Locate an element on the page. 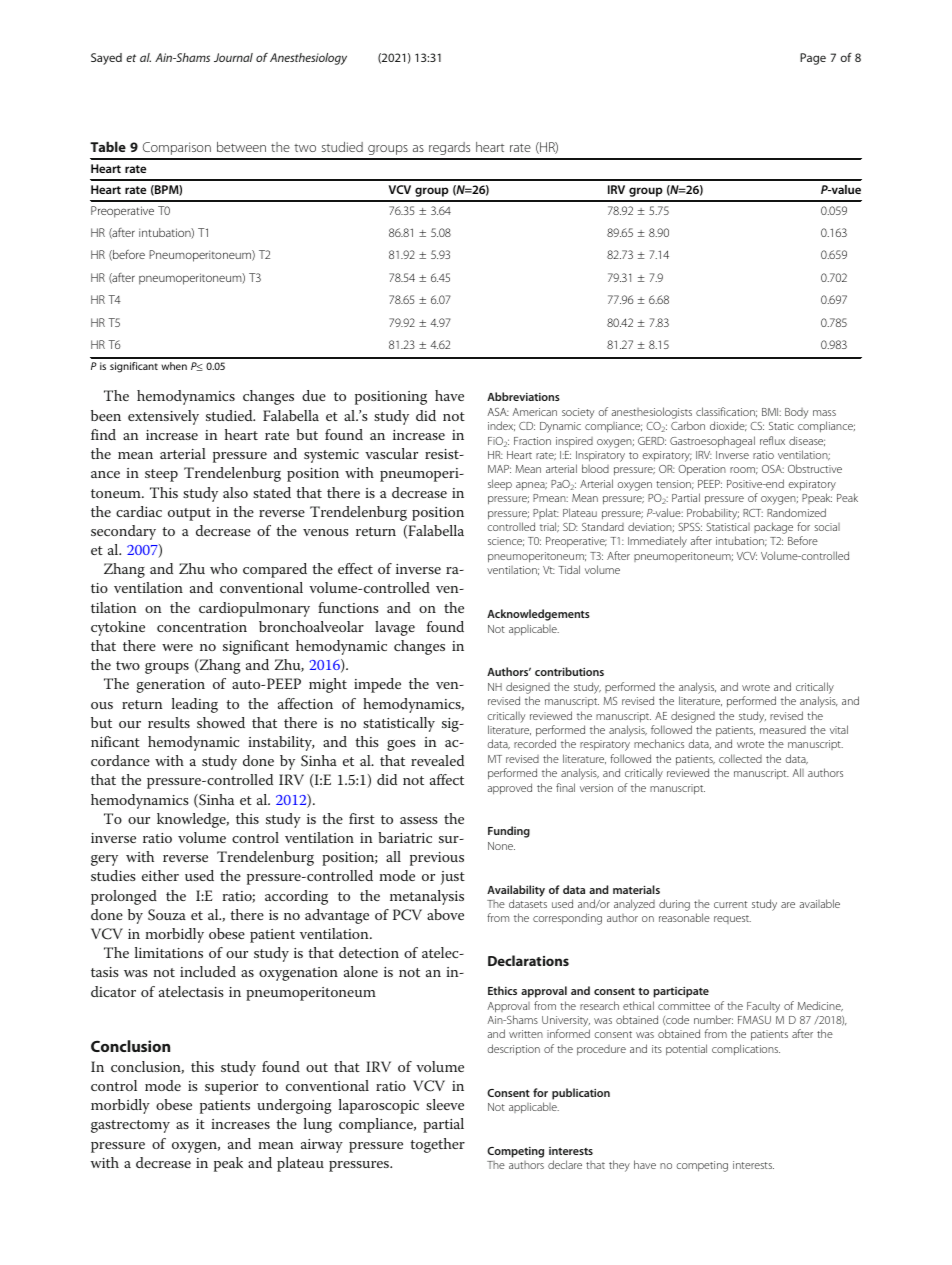 The width and height of the page is (952, 1265). Anesthesiology is located at coordinates (308, 59).
